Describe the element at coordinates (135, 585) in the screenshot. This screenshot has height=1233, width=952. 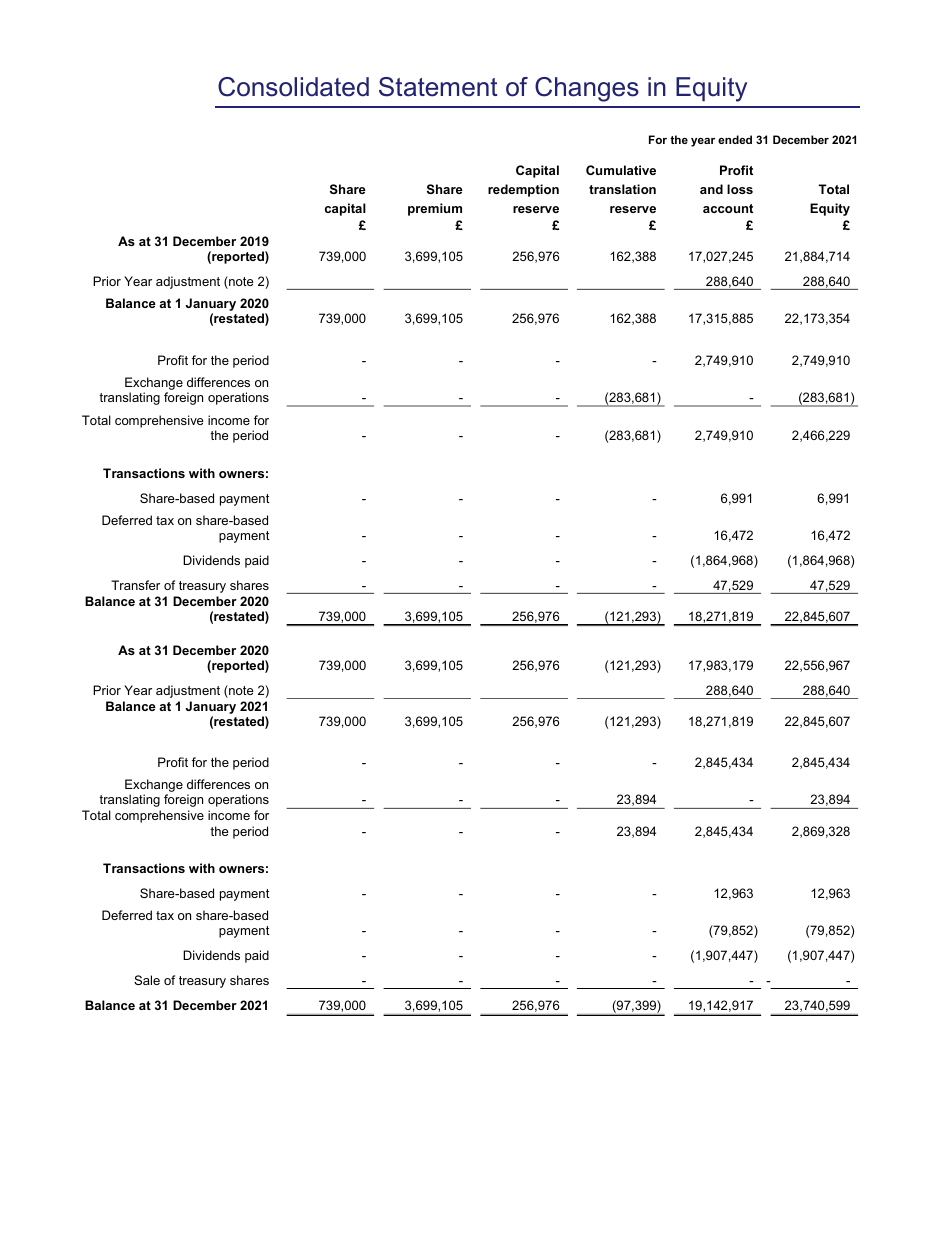
I see `Transfer` at that location.
